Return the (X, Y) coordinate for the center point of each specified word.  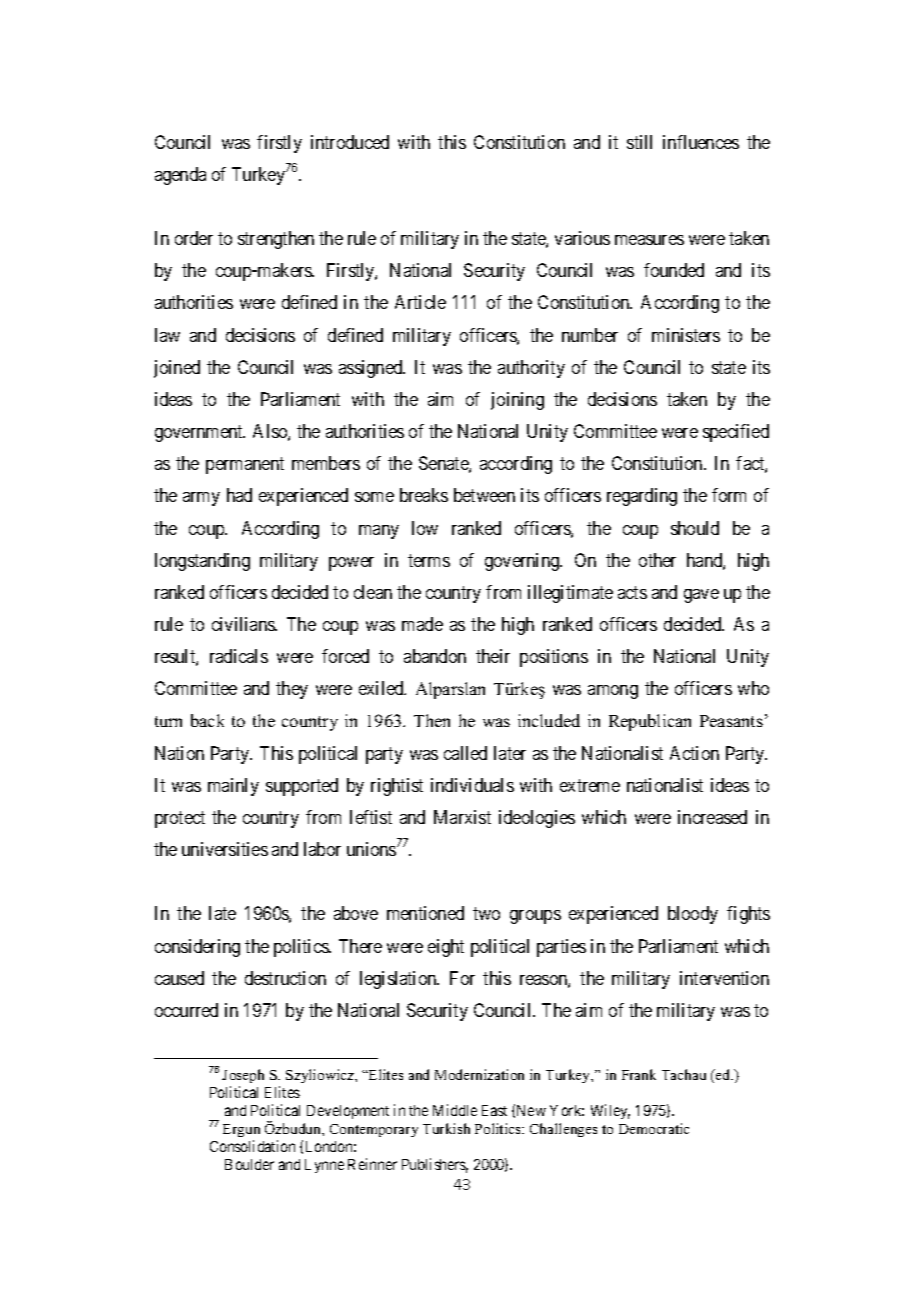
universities (225, 849)
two (486, 914)
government (200, 433)
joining (517, 401)
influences (701, 142)
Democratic (654, 1128)
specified (736, 433)
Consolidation (252, 1146)
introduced (350, 142)
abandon (435, 656)
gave (701, 596)
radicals (239, 656)
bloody (693, 915)
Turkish (446, 1128)
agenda (180, 176)
